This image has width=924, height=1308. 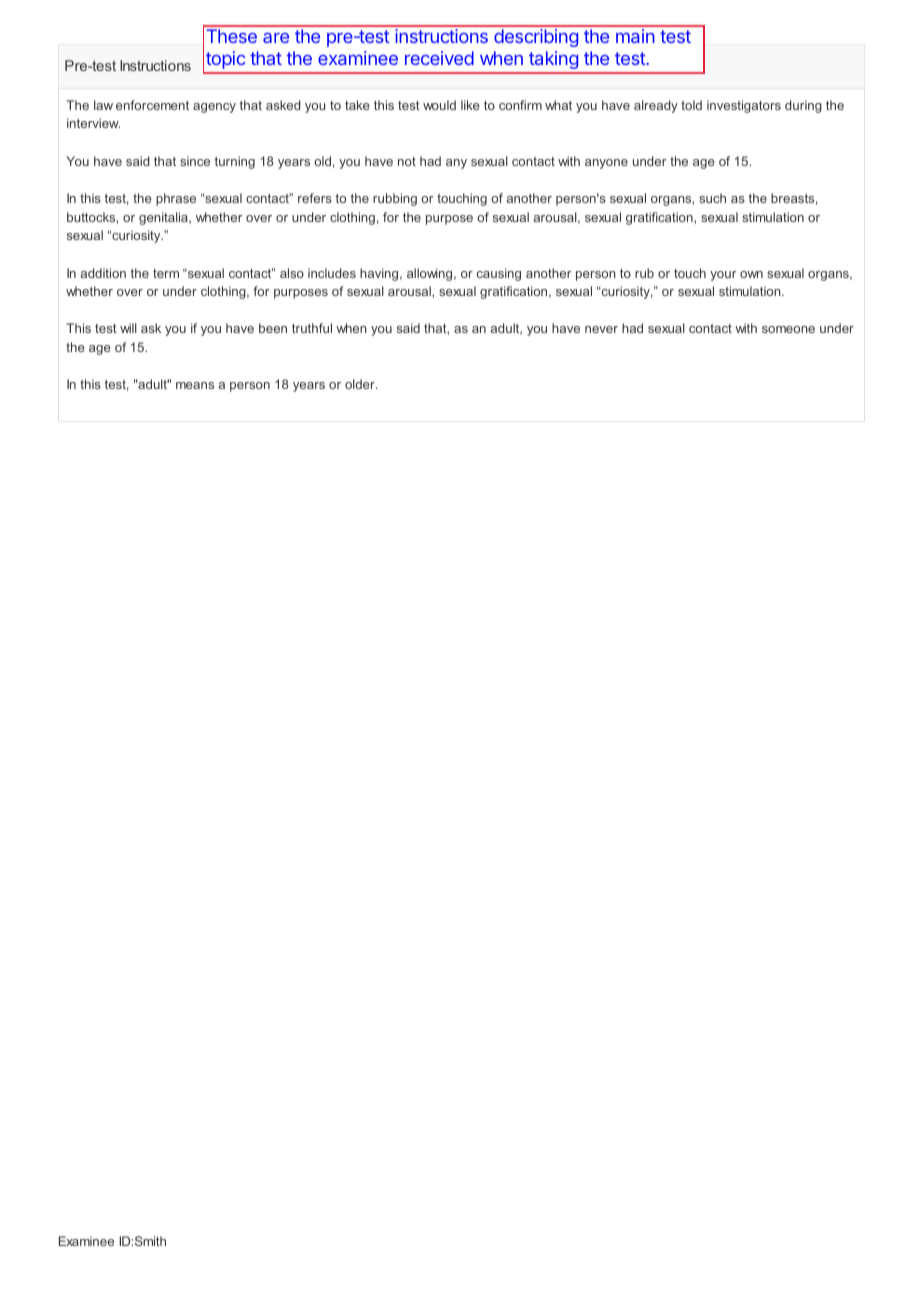 What do you see at coordinates (751, 274) in the image?
I see `own` at bounding box center [751, 274].
